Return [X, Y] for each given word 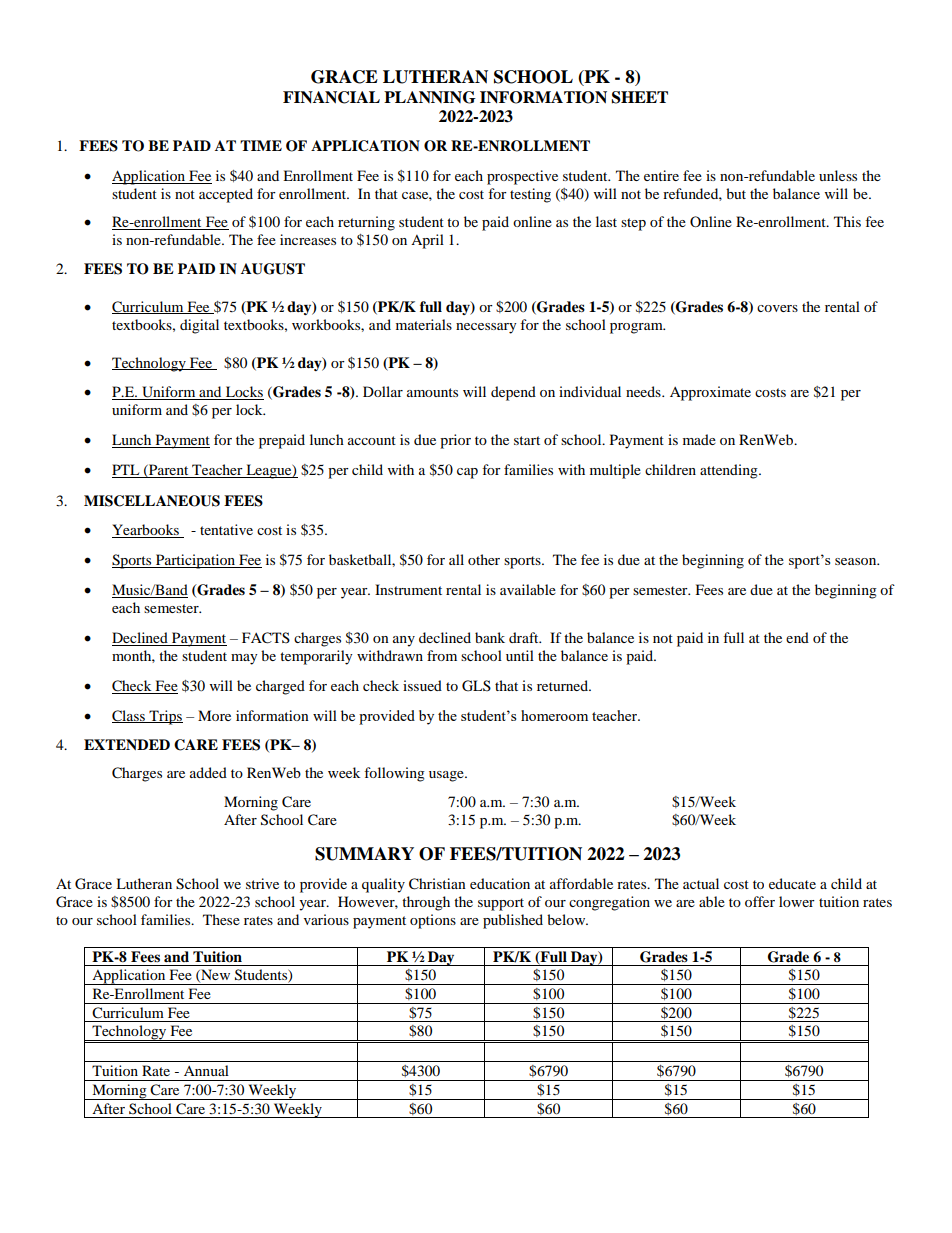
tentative [226, 529]
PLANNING [430, 97]
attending [730, 471]
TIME [261, 145]
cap [467, 473]
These [221, 919]
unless [838, 175]
